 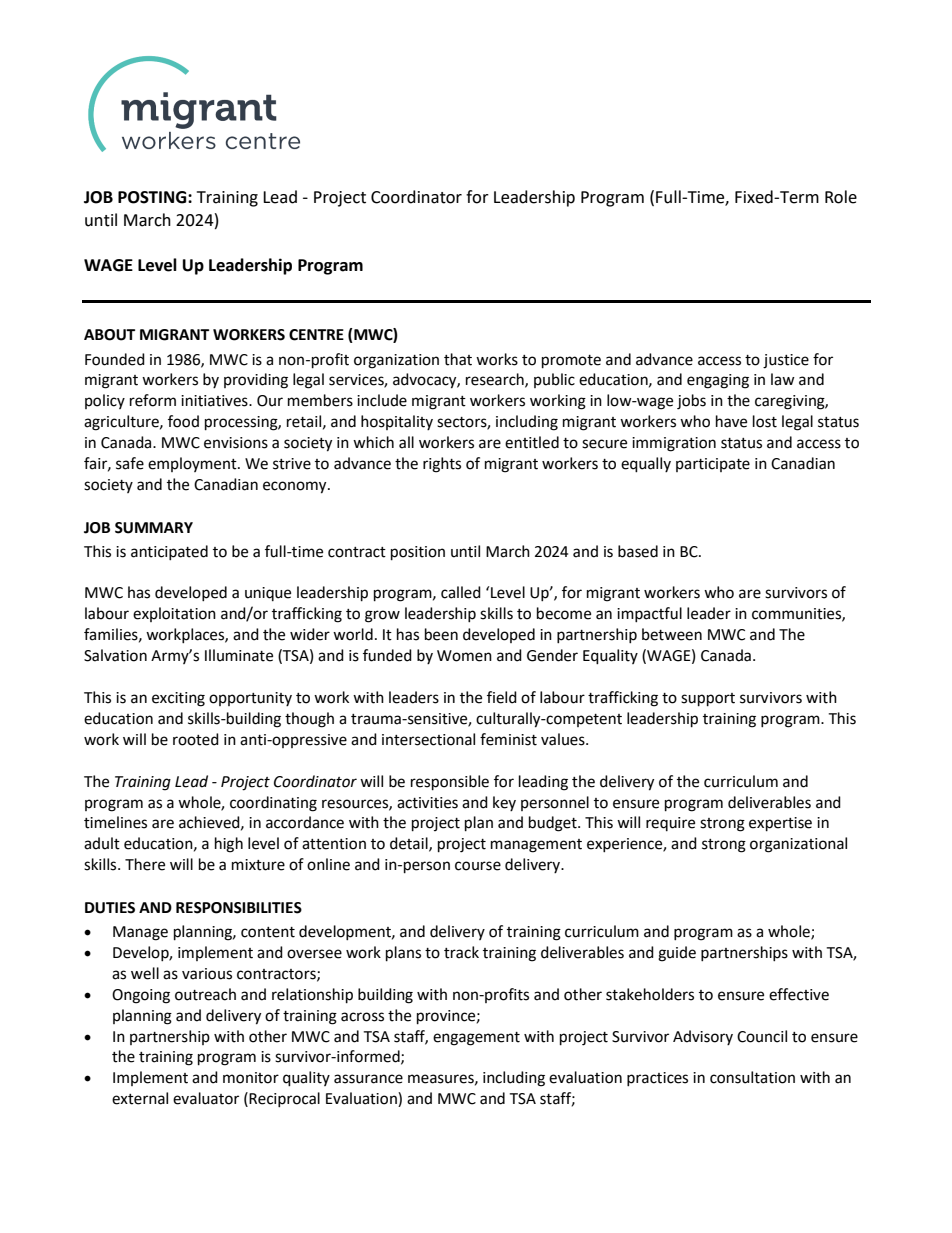 I want to click on that, so click(x=458, y=359).
